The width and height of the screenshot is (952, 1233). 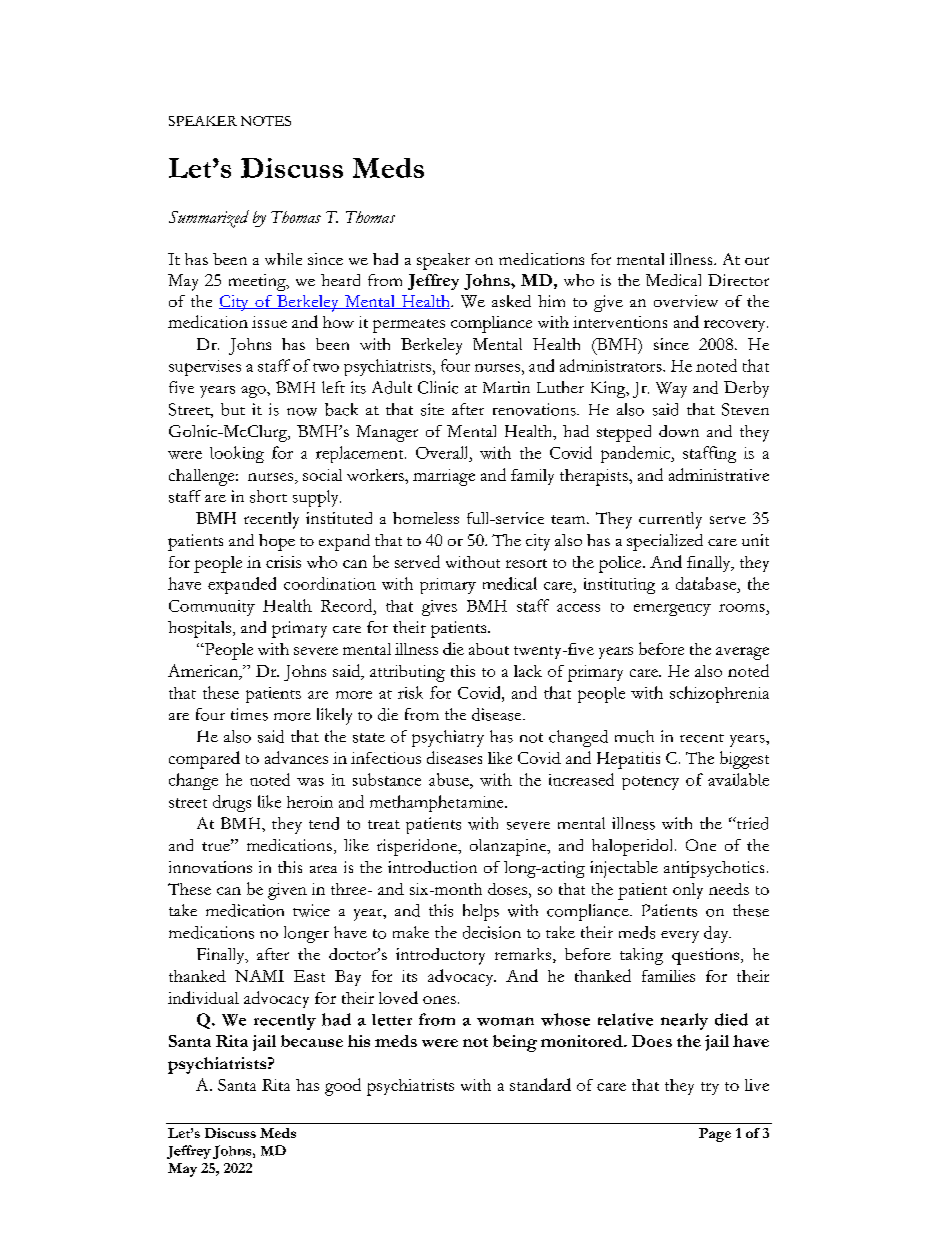 I want to click on about, so click(x=489, y=649).
